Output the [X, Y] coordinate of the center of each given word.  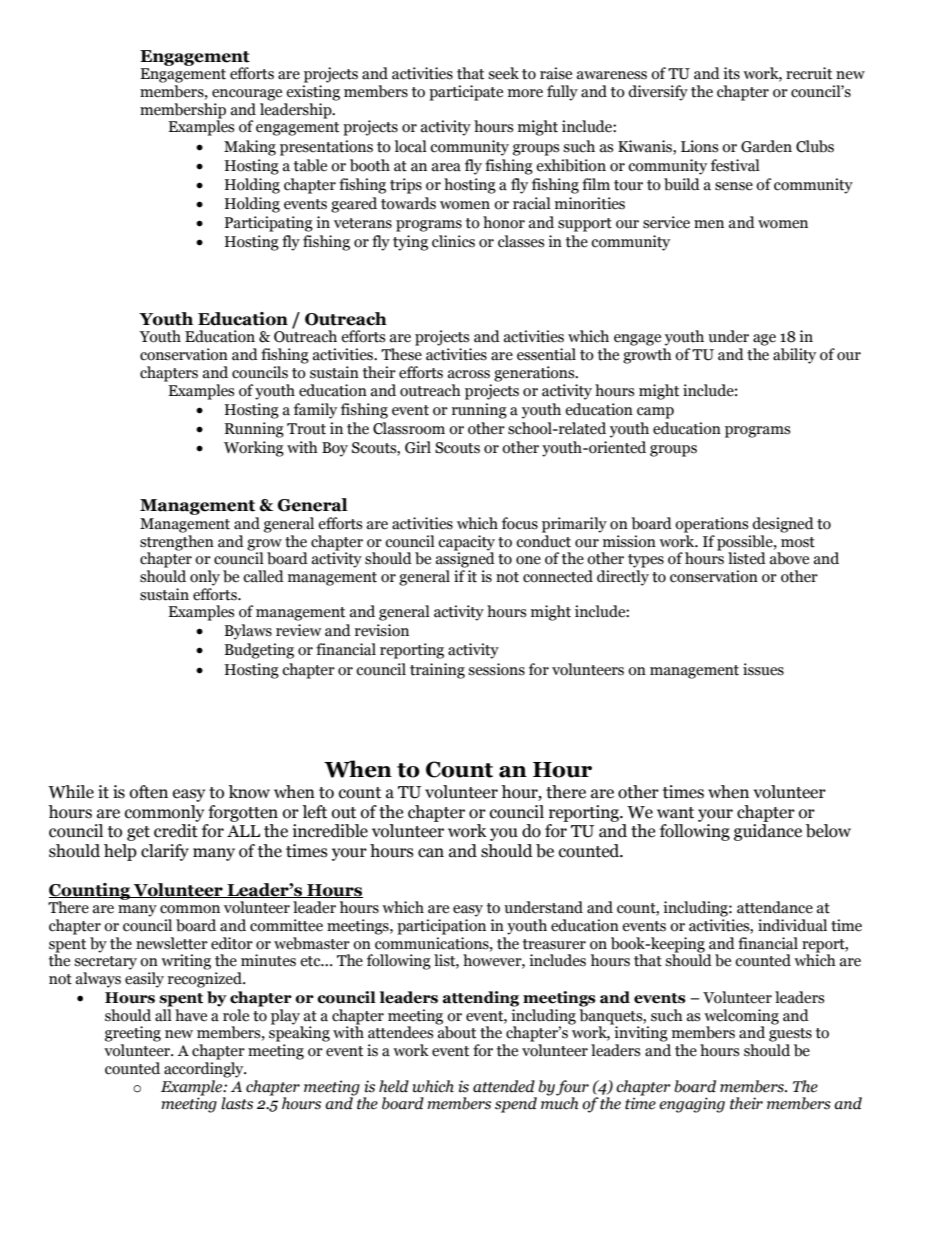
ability [794, 356]
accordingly [205, 1070]
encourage [247, 95]
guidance [768, 832]
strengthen [177, 541]
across [469, 374]
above [789, 558]
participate [466, 93]
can [431, 853]
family [315, 411]
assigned [465, 559]
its [731, 73]
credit [176, 831]
